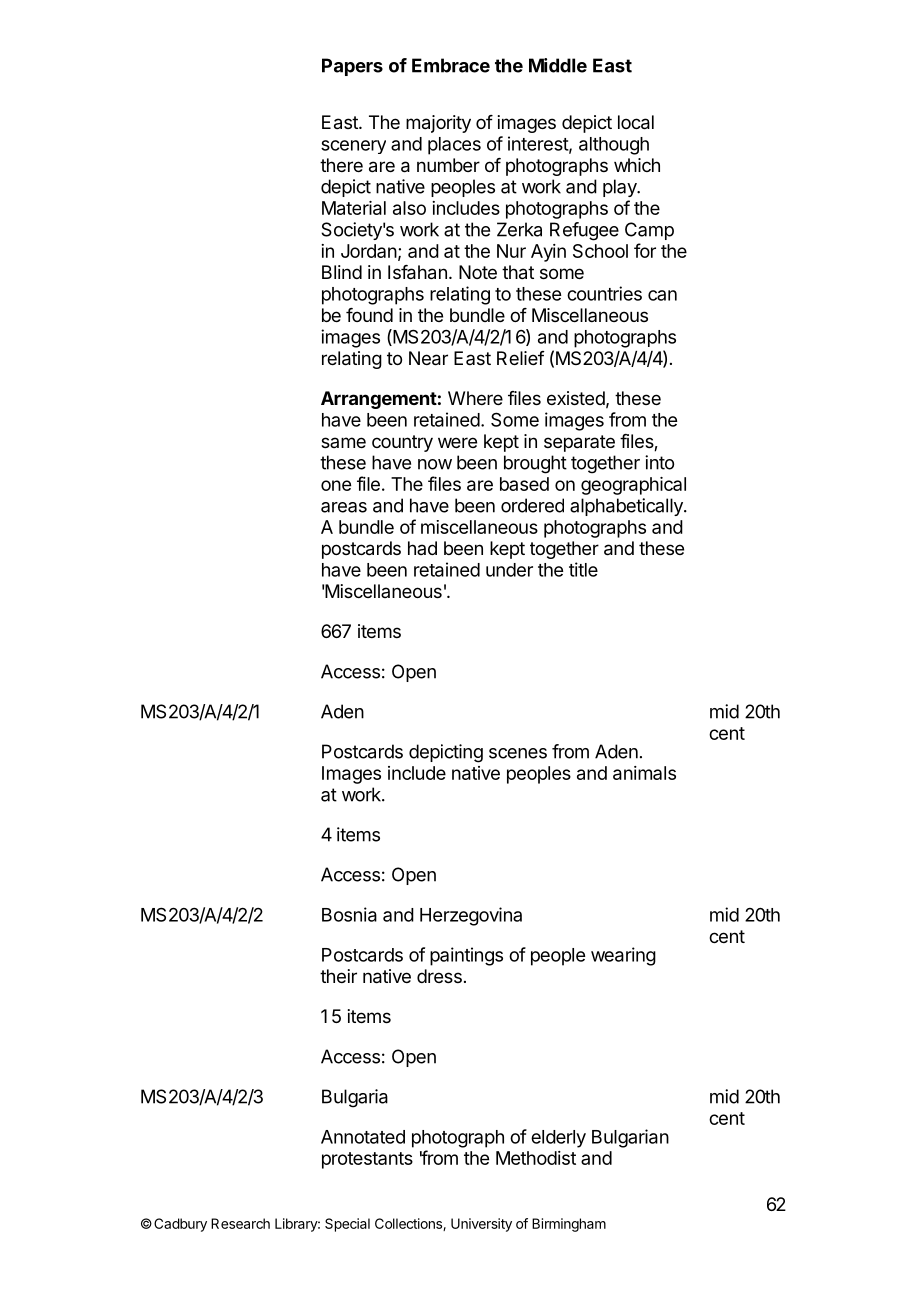 Image resolution: width=924 pixels, height=1308 pixels. What do you see at coordinates (240, 1223) in the page?
I see `Research` at bounding box center [240, 1223].
